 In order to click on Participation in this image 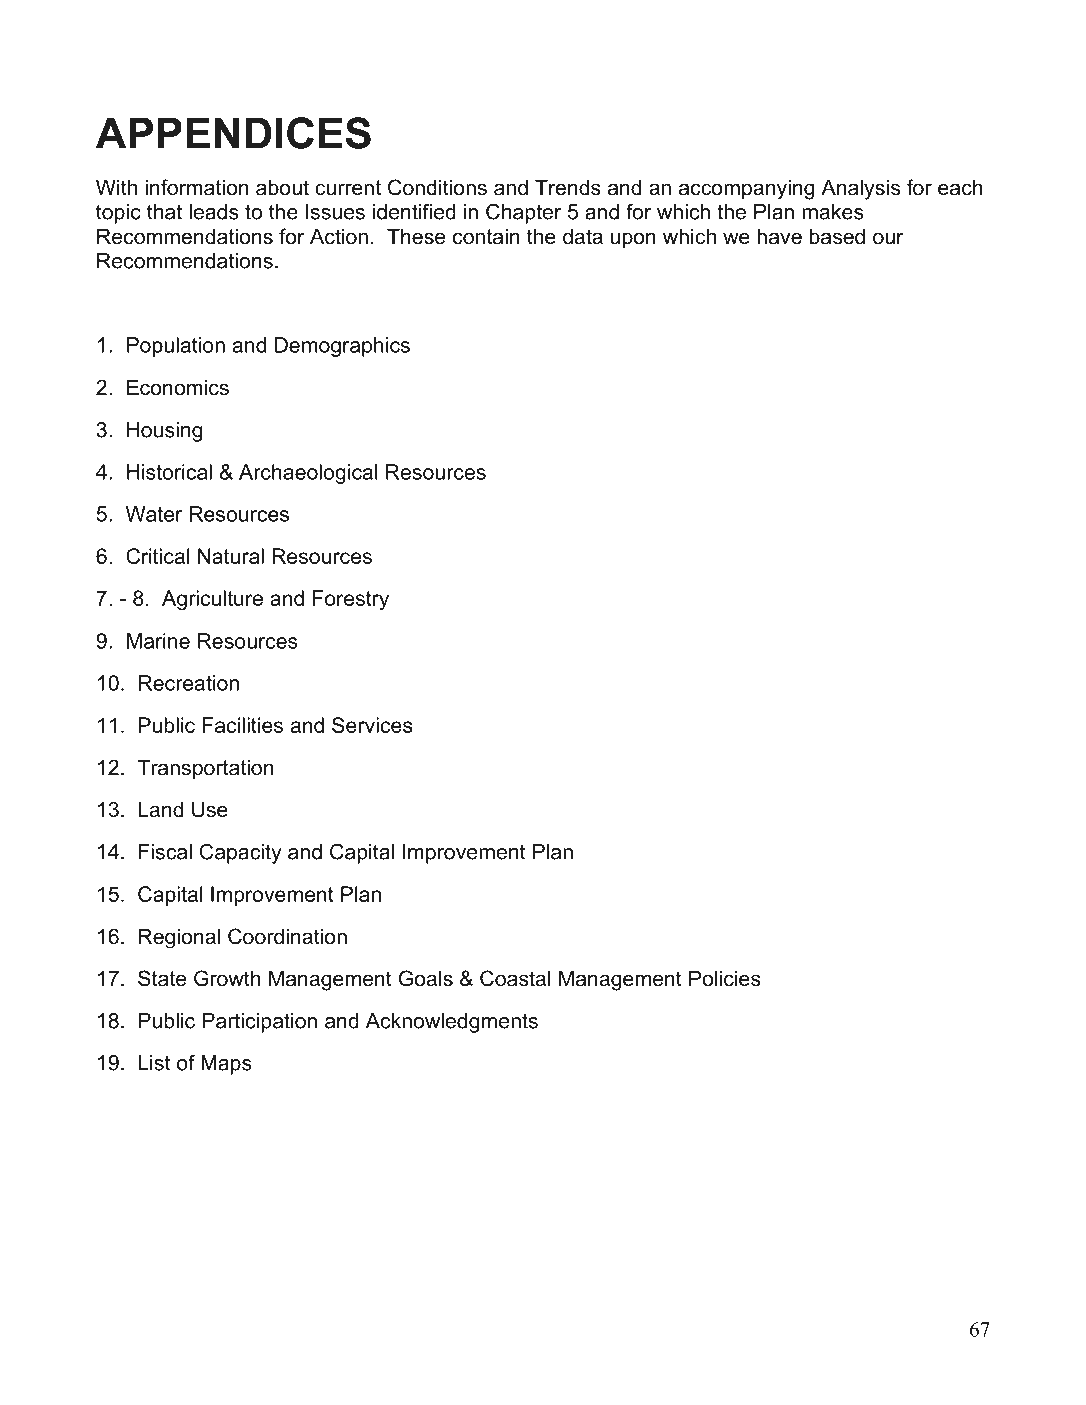, I will do `click(260, 1023)`.
